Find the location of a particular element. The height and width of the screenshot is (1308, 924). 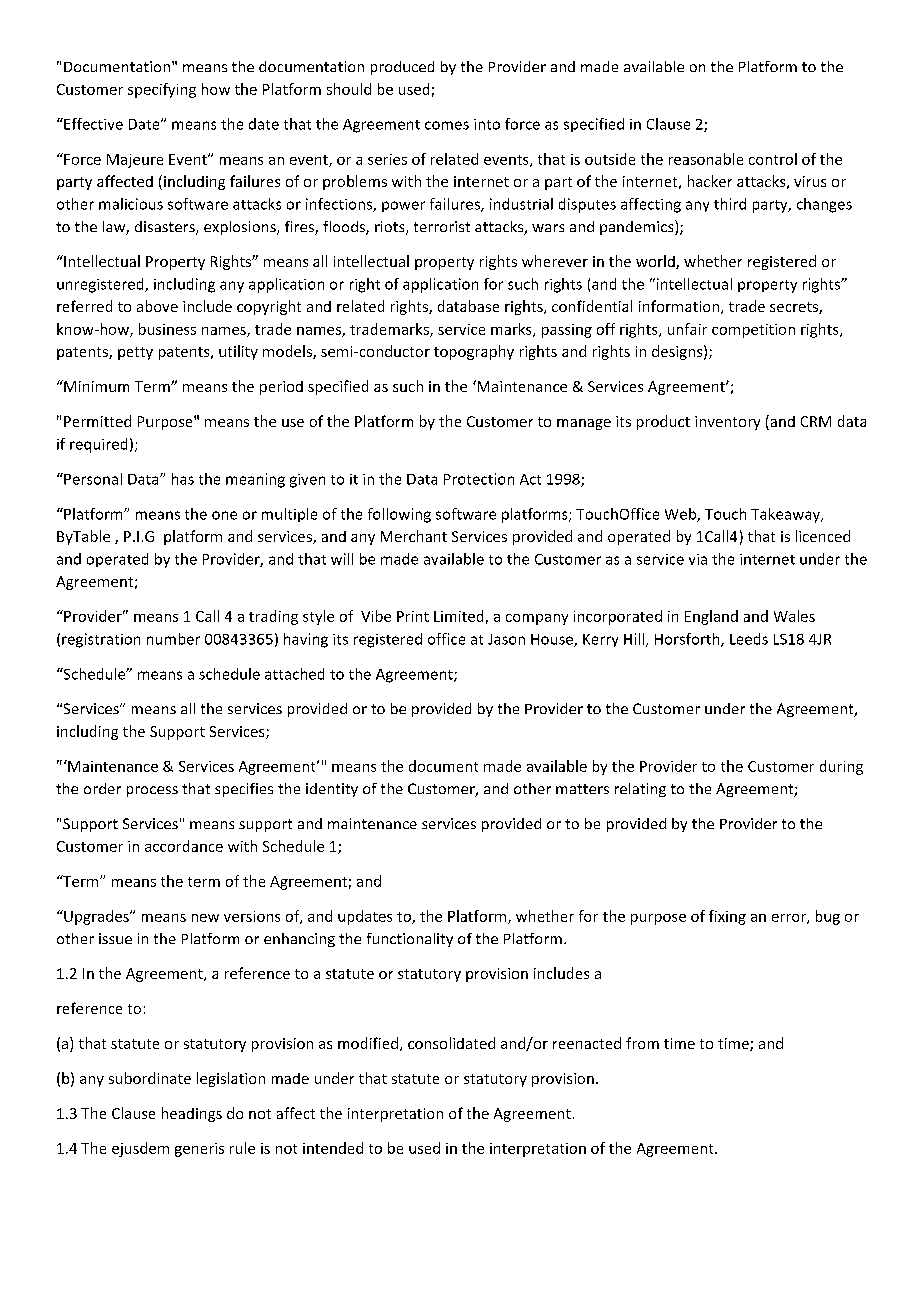

headings is located at coordinates (192, 1114).
